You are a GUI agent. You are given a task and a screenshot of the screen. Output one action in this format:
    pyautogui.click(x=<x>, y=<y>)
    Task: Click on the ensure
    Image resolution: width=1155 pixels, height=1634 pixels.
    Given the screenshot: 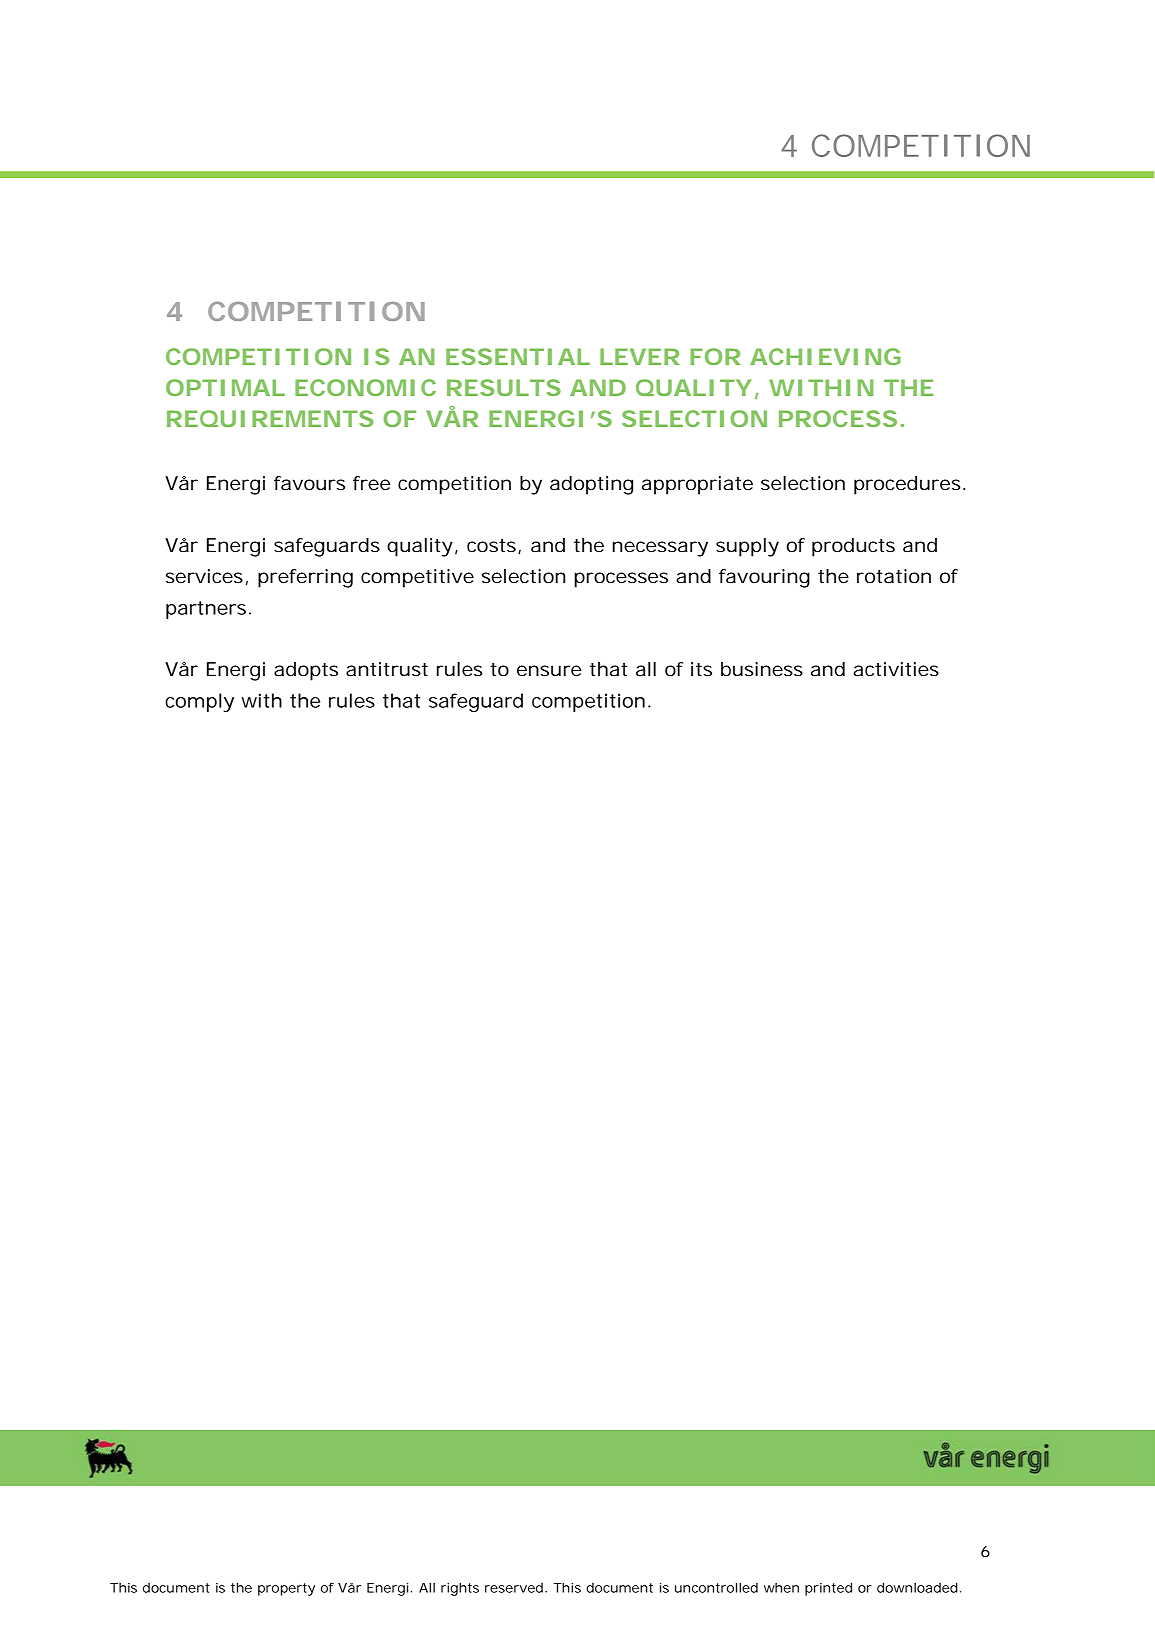 What is the action you would take?
    pyautogui.click(x=549, y=671)
